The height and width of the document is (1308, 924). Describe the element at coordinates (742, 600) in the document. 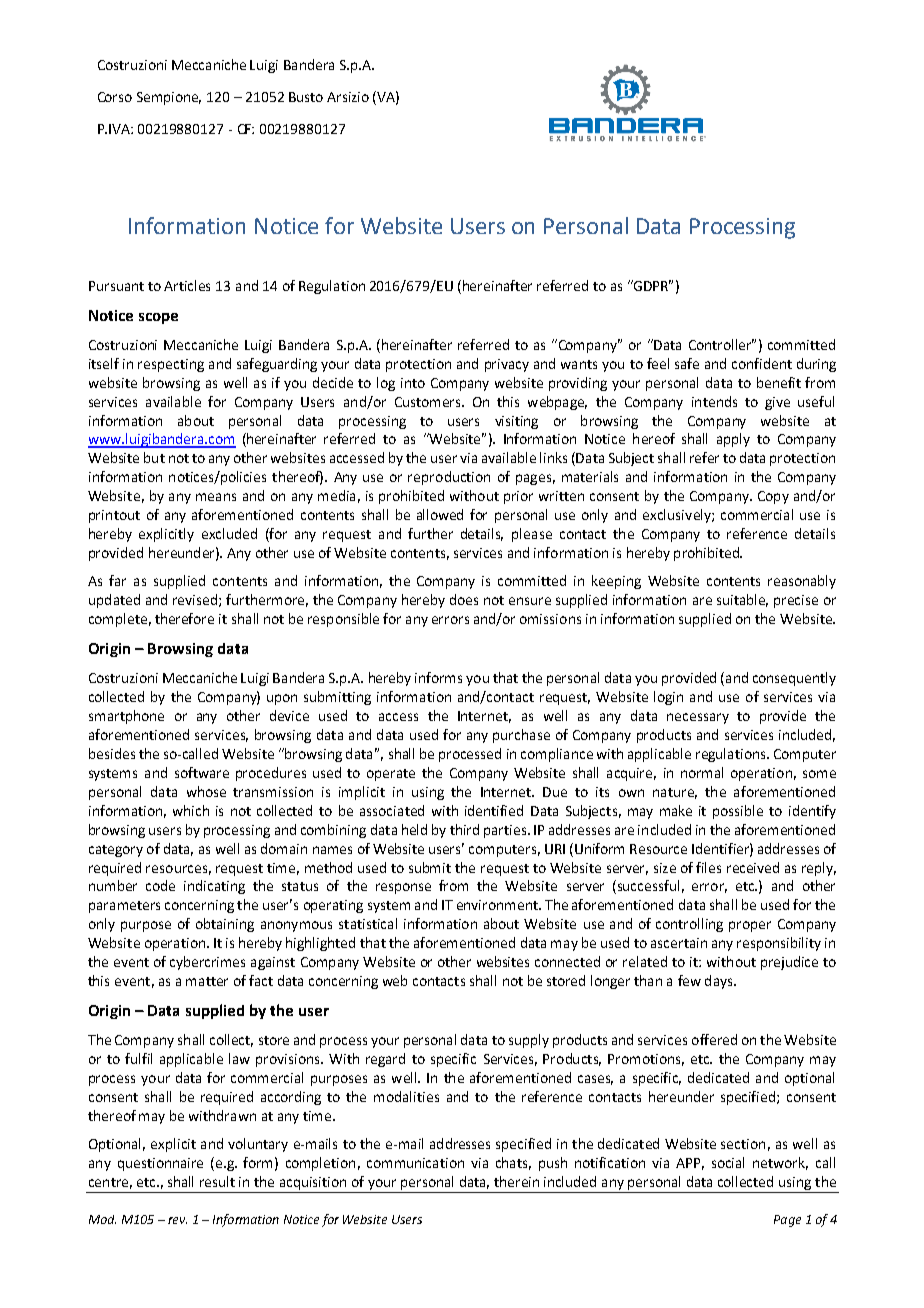

I see `suitable` at that location.
